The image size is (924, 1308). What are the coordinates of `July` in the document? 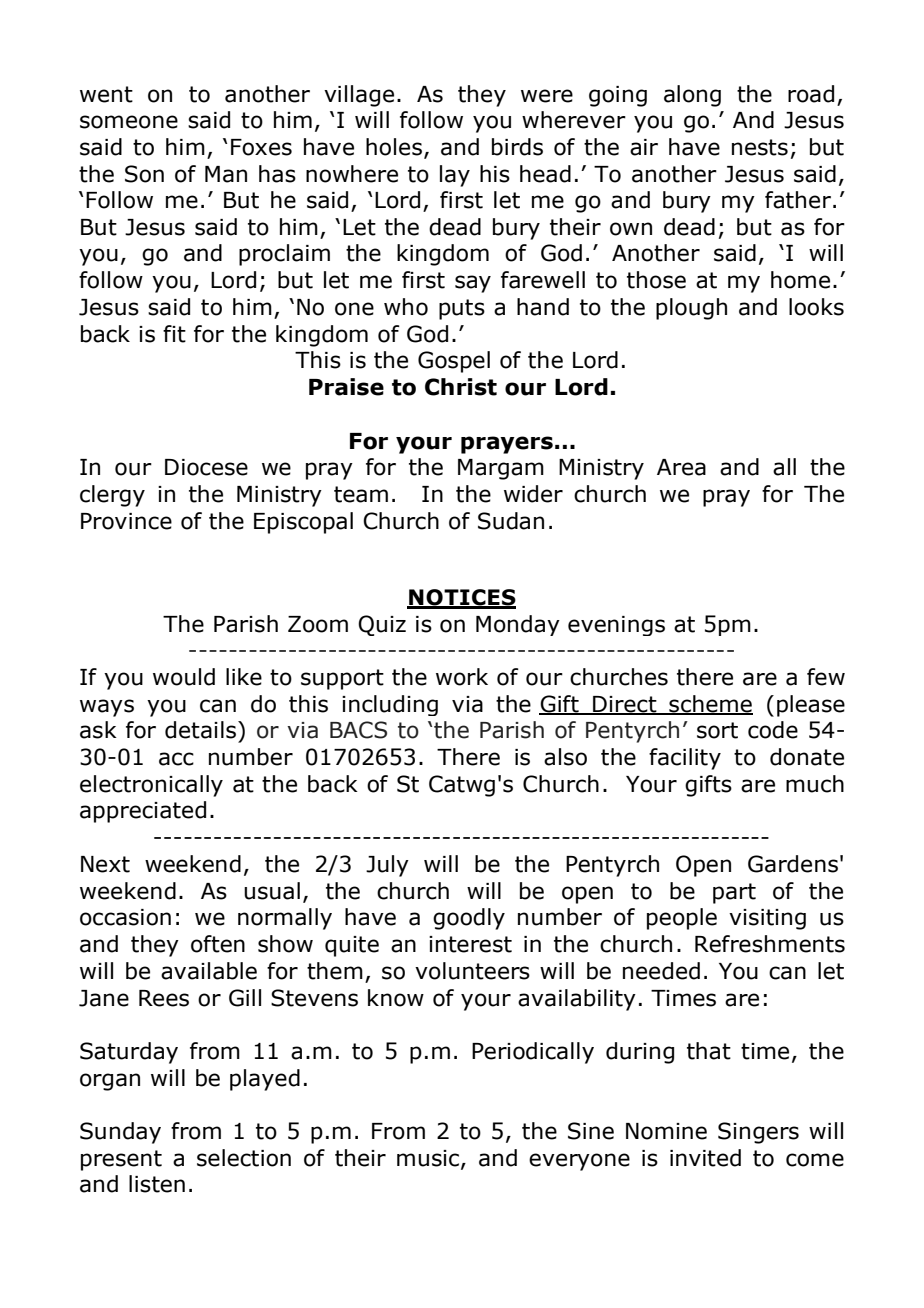 It's located at (387, 866).
